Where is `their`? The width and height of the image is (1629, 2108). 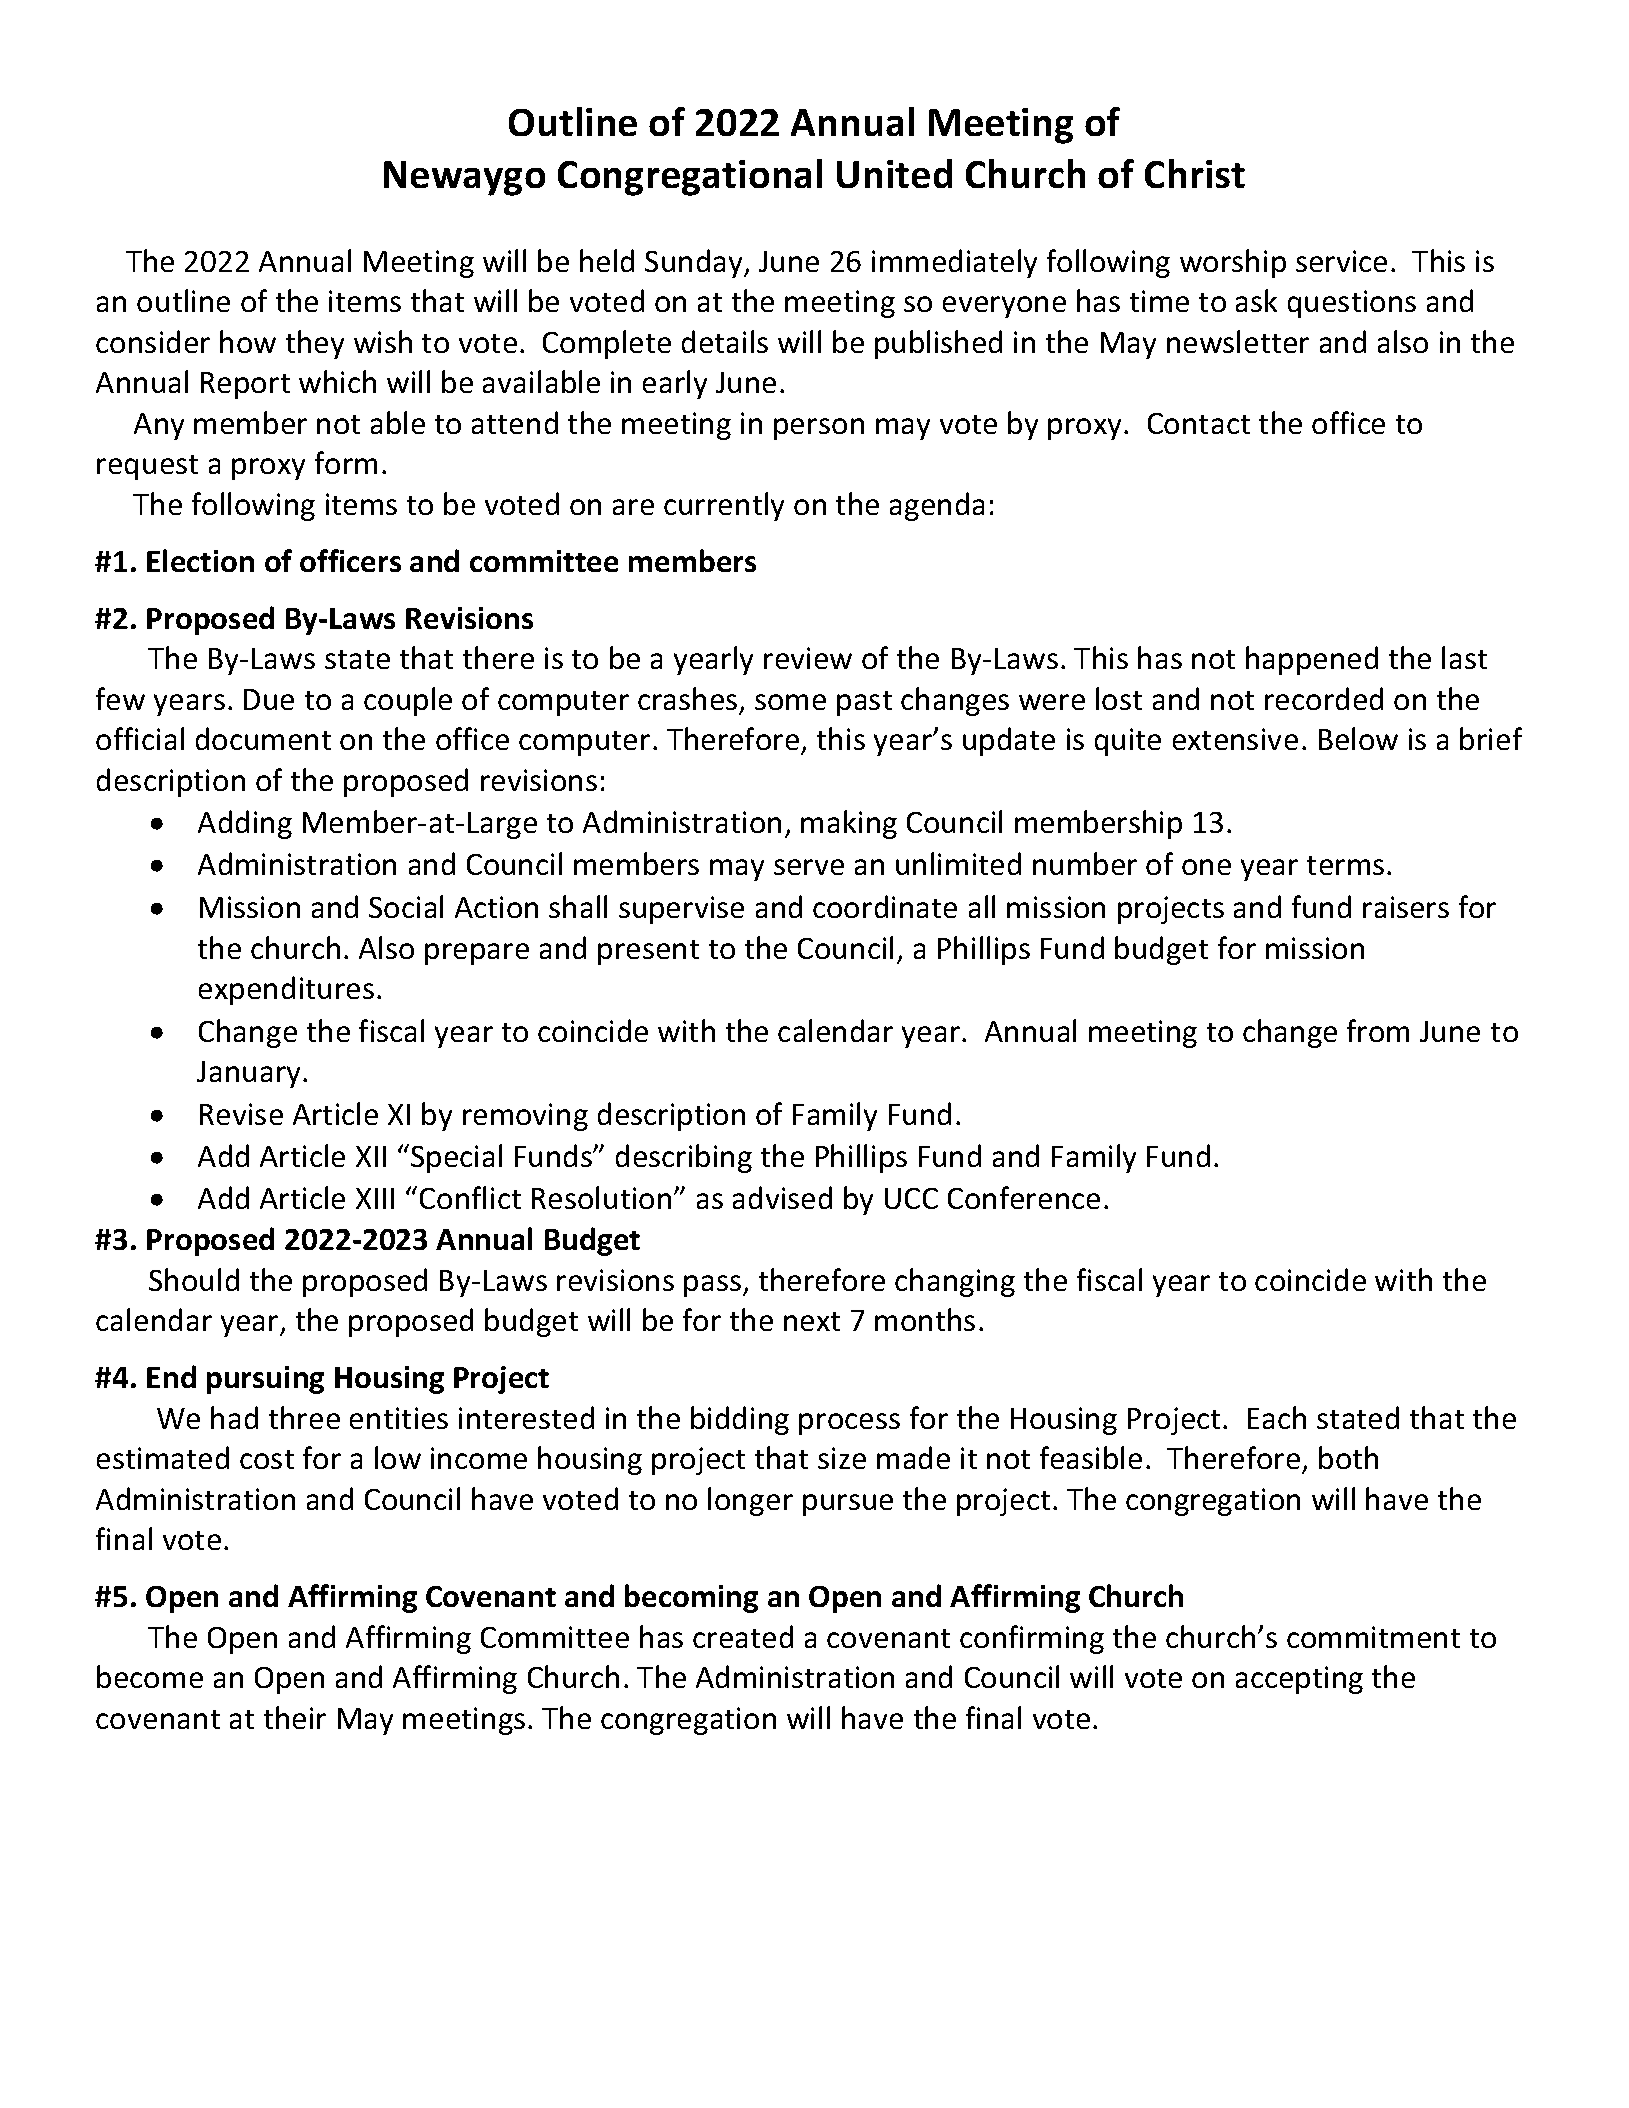
their is located at coordinates (295, 1717).
